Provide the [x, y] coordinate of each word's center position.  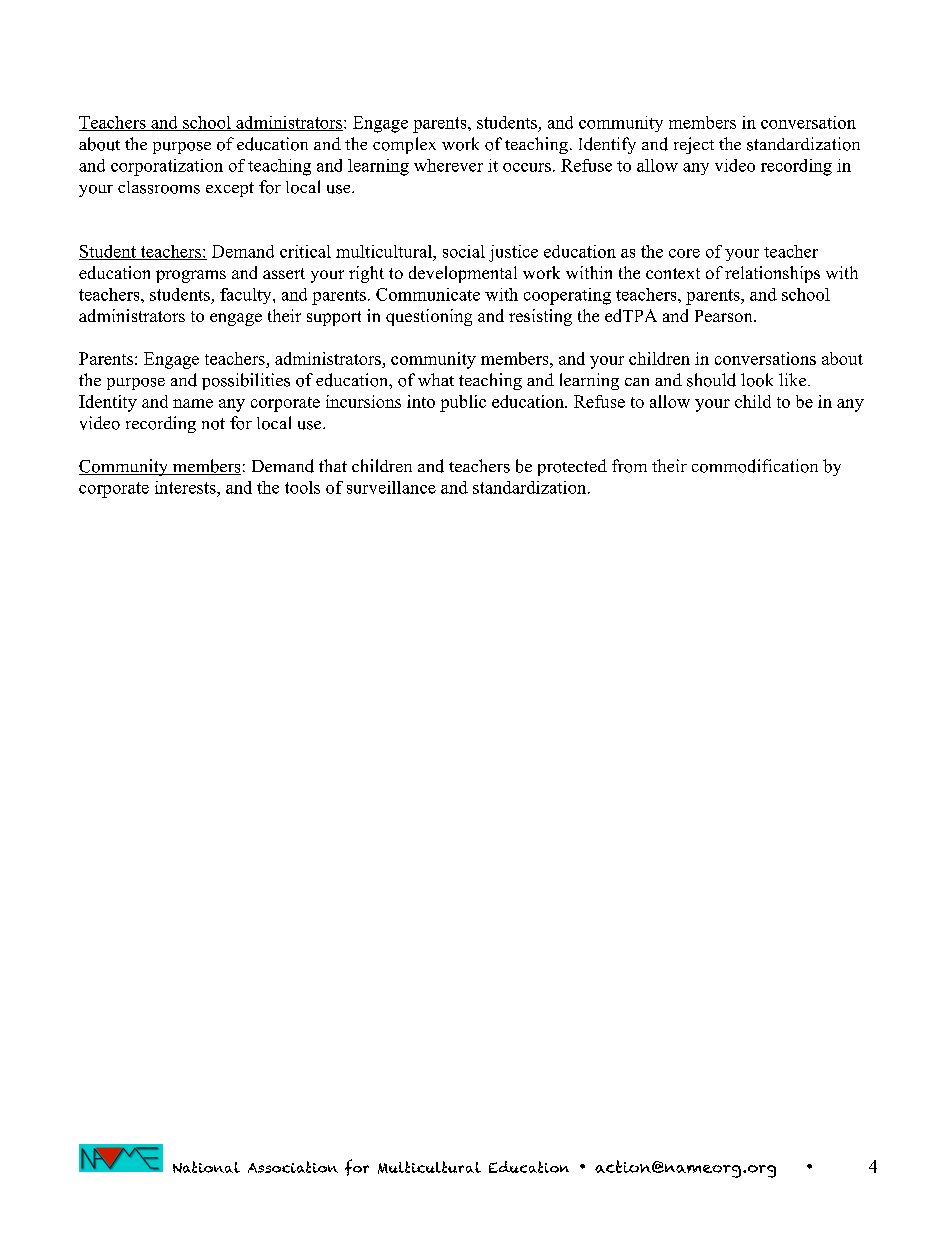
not [213, 424]
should [711, 380]
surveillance [391, 487]
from [629, 466]
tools [302, 487]
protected [572, 467]
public [463, 403]
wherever [448, 165]
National [206, 1167]
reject [694, 145]
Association [293, 1167]
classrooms [159, 187]
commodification [755, 466]
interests [186, 487]
